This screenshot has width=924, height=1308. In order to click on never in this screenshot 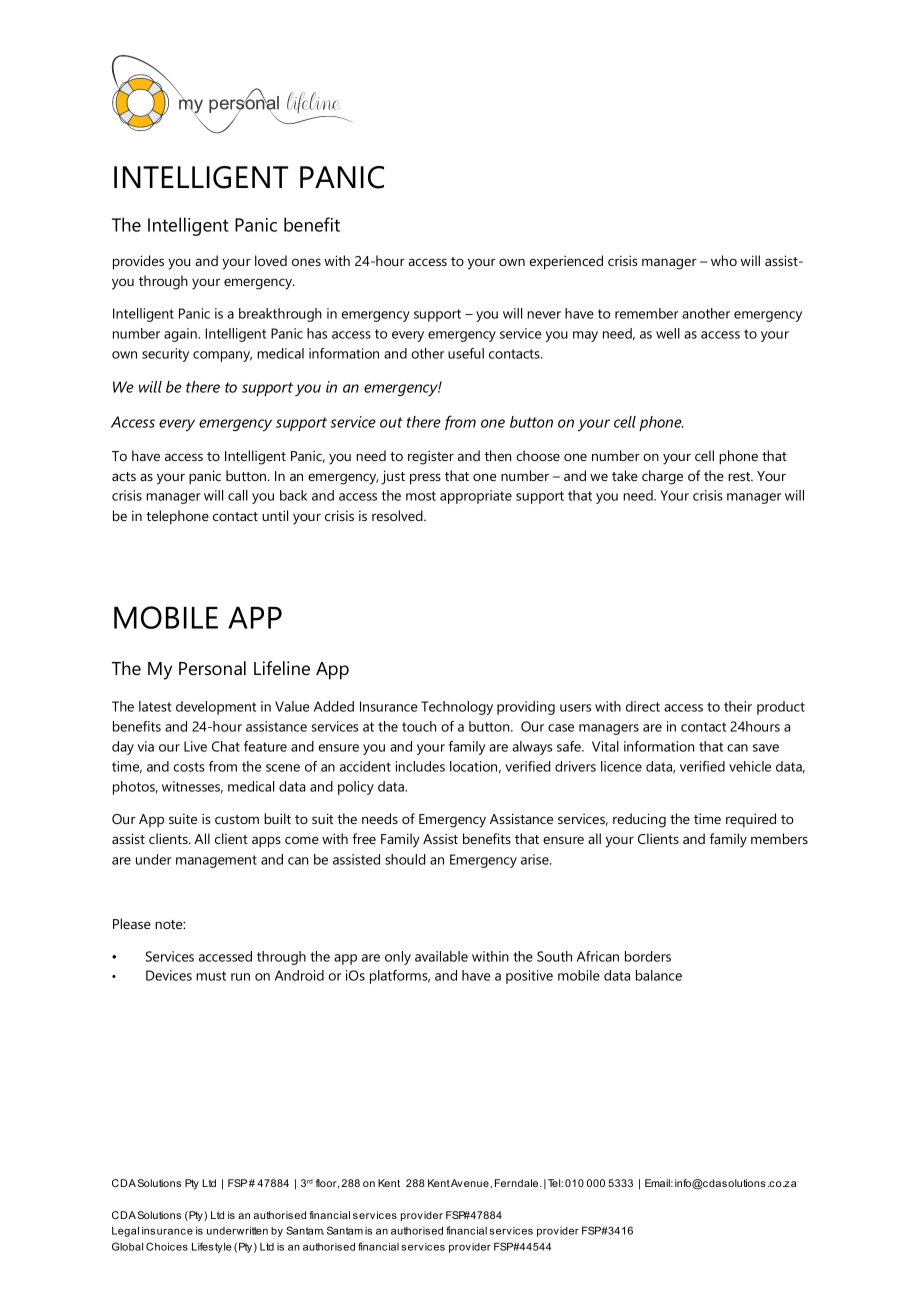, I will do `click(544, 315)`.
